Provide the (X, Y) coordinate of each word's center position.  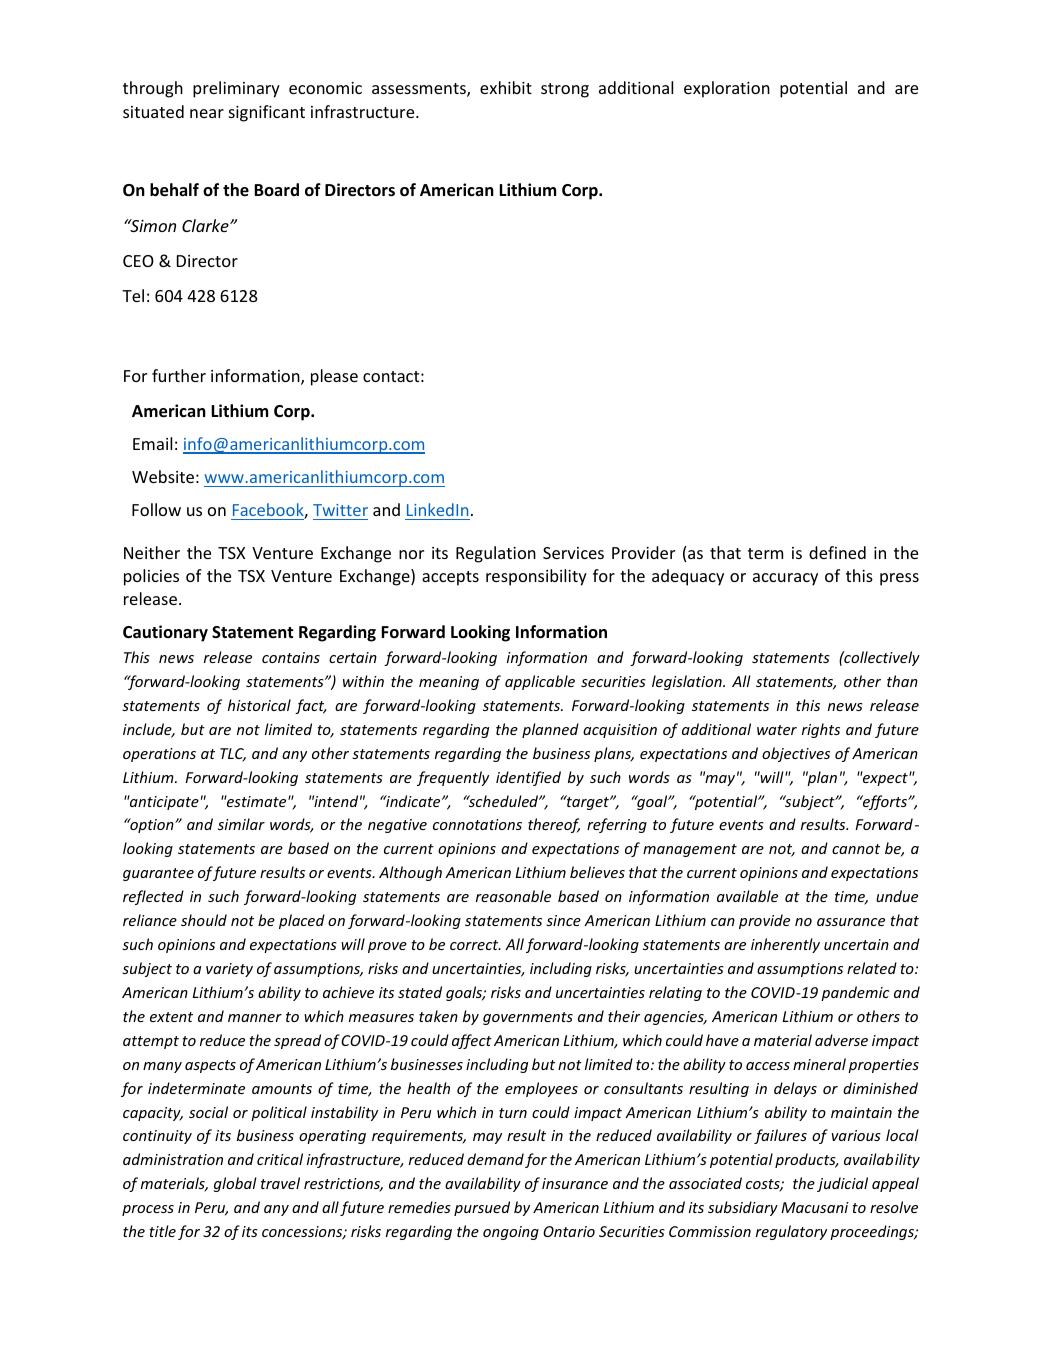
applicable (540, 682)
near (207, 113)
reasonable (513, 896)
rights (821, 730)
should (204, 920)
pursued (482, 1208)
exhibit (506, 87)
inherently (785, 945)
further (179, 375)
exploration (727, 89)
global (235, 1184)
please (334, 377)
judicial (842, 1184)
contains (291, 657)
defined (837, 552)
